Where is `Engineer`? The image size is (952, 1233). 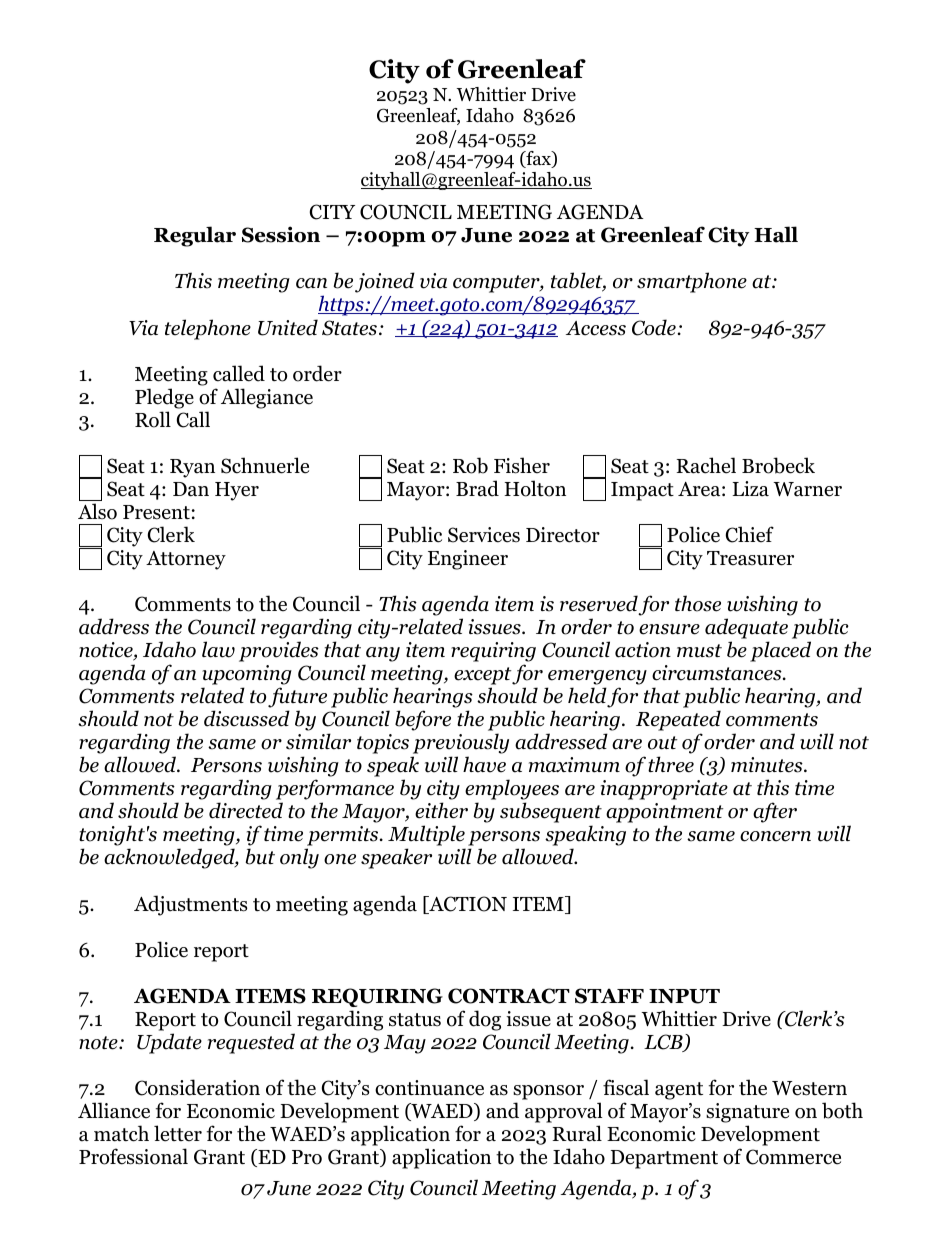 Engineer is located at coordinates (468, 560).
